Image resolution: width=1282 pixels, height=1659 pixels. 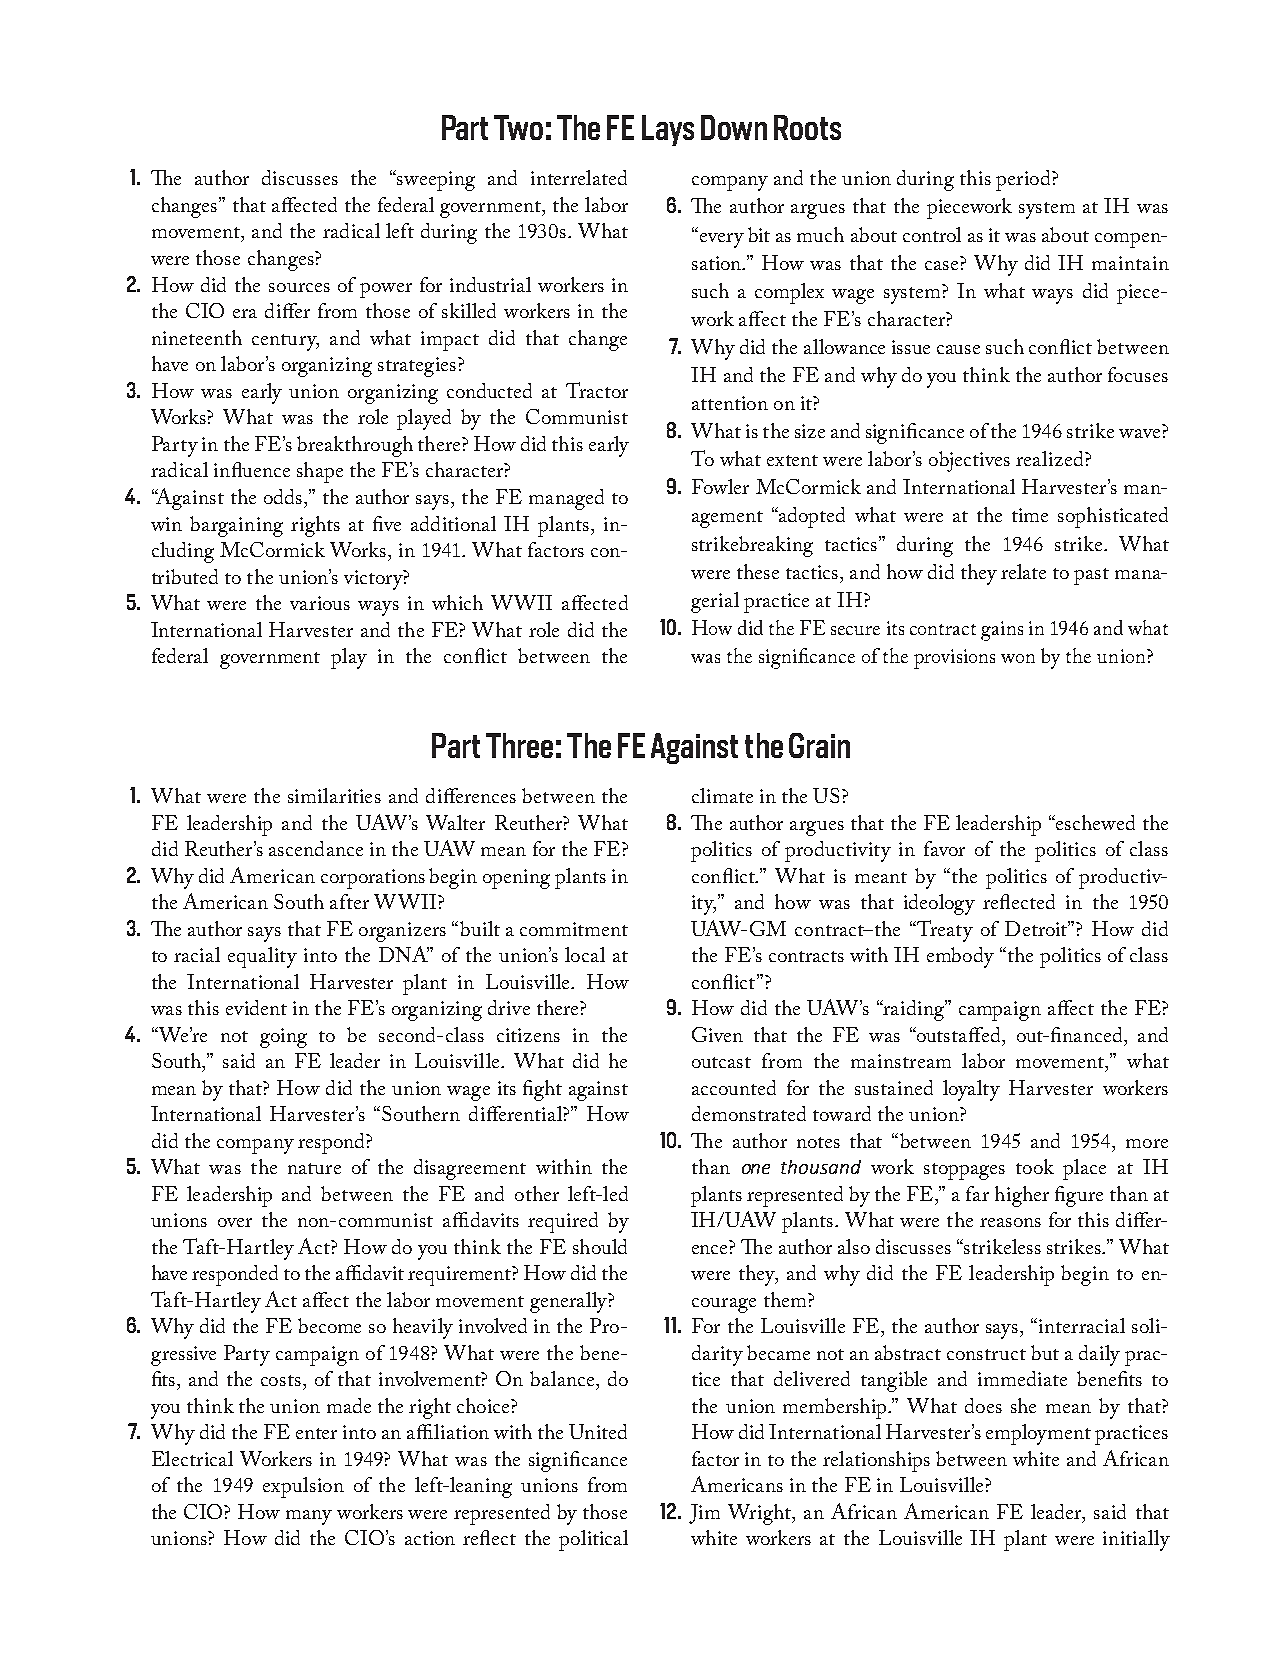 I want to click on equality, so click(x=262, y=957).
